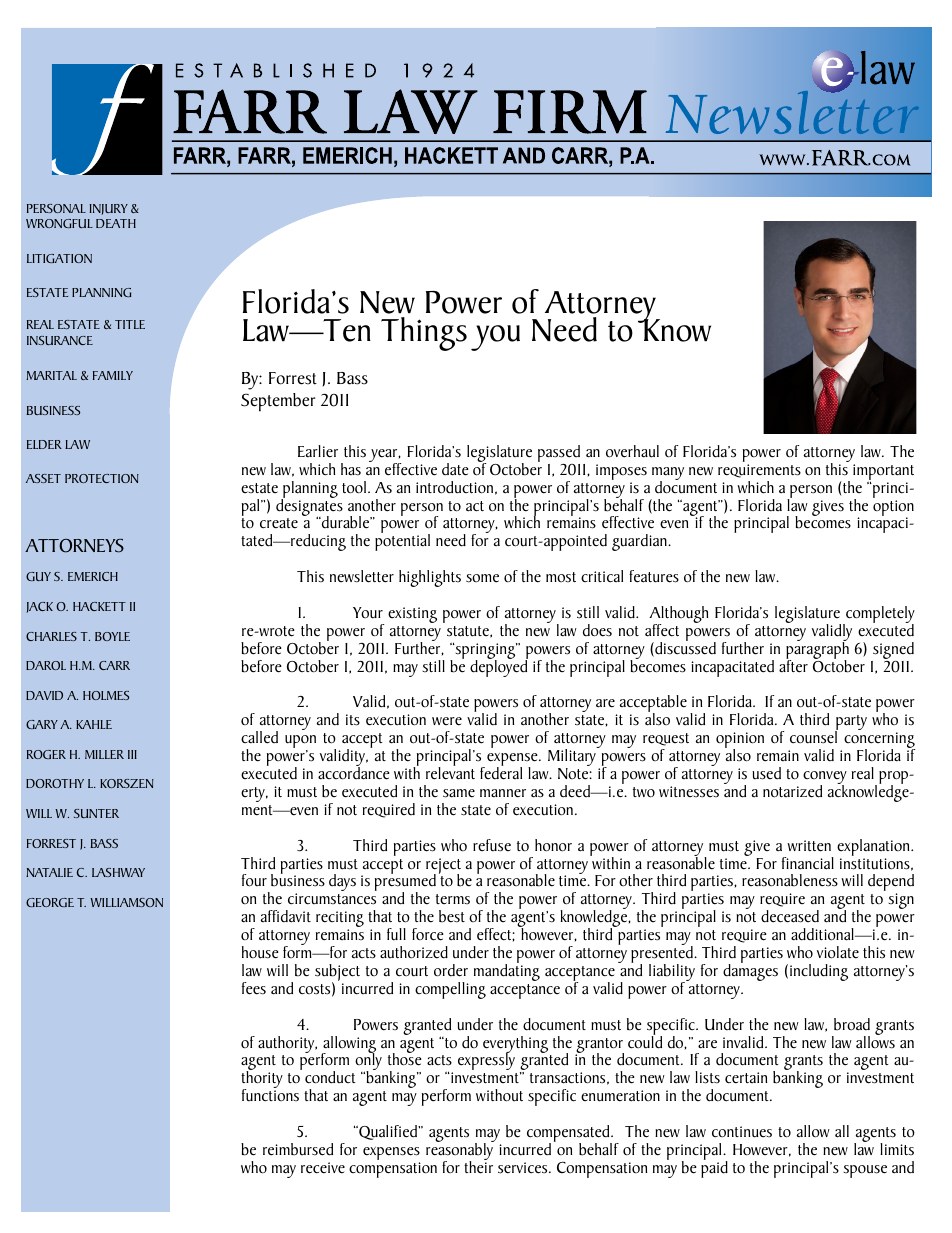  What do you see at coordinates (402, 541) in the page?
I see `potential` at bounding box center [402, 541].
